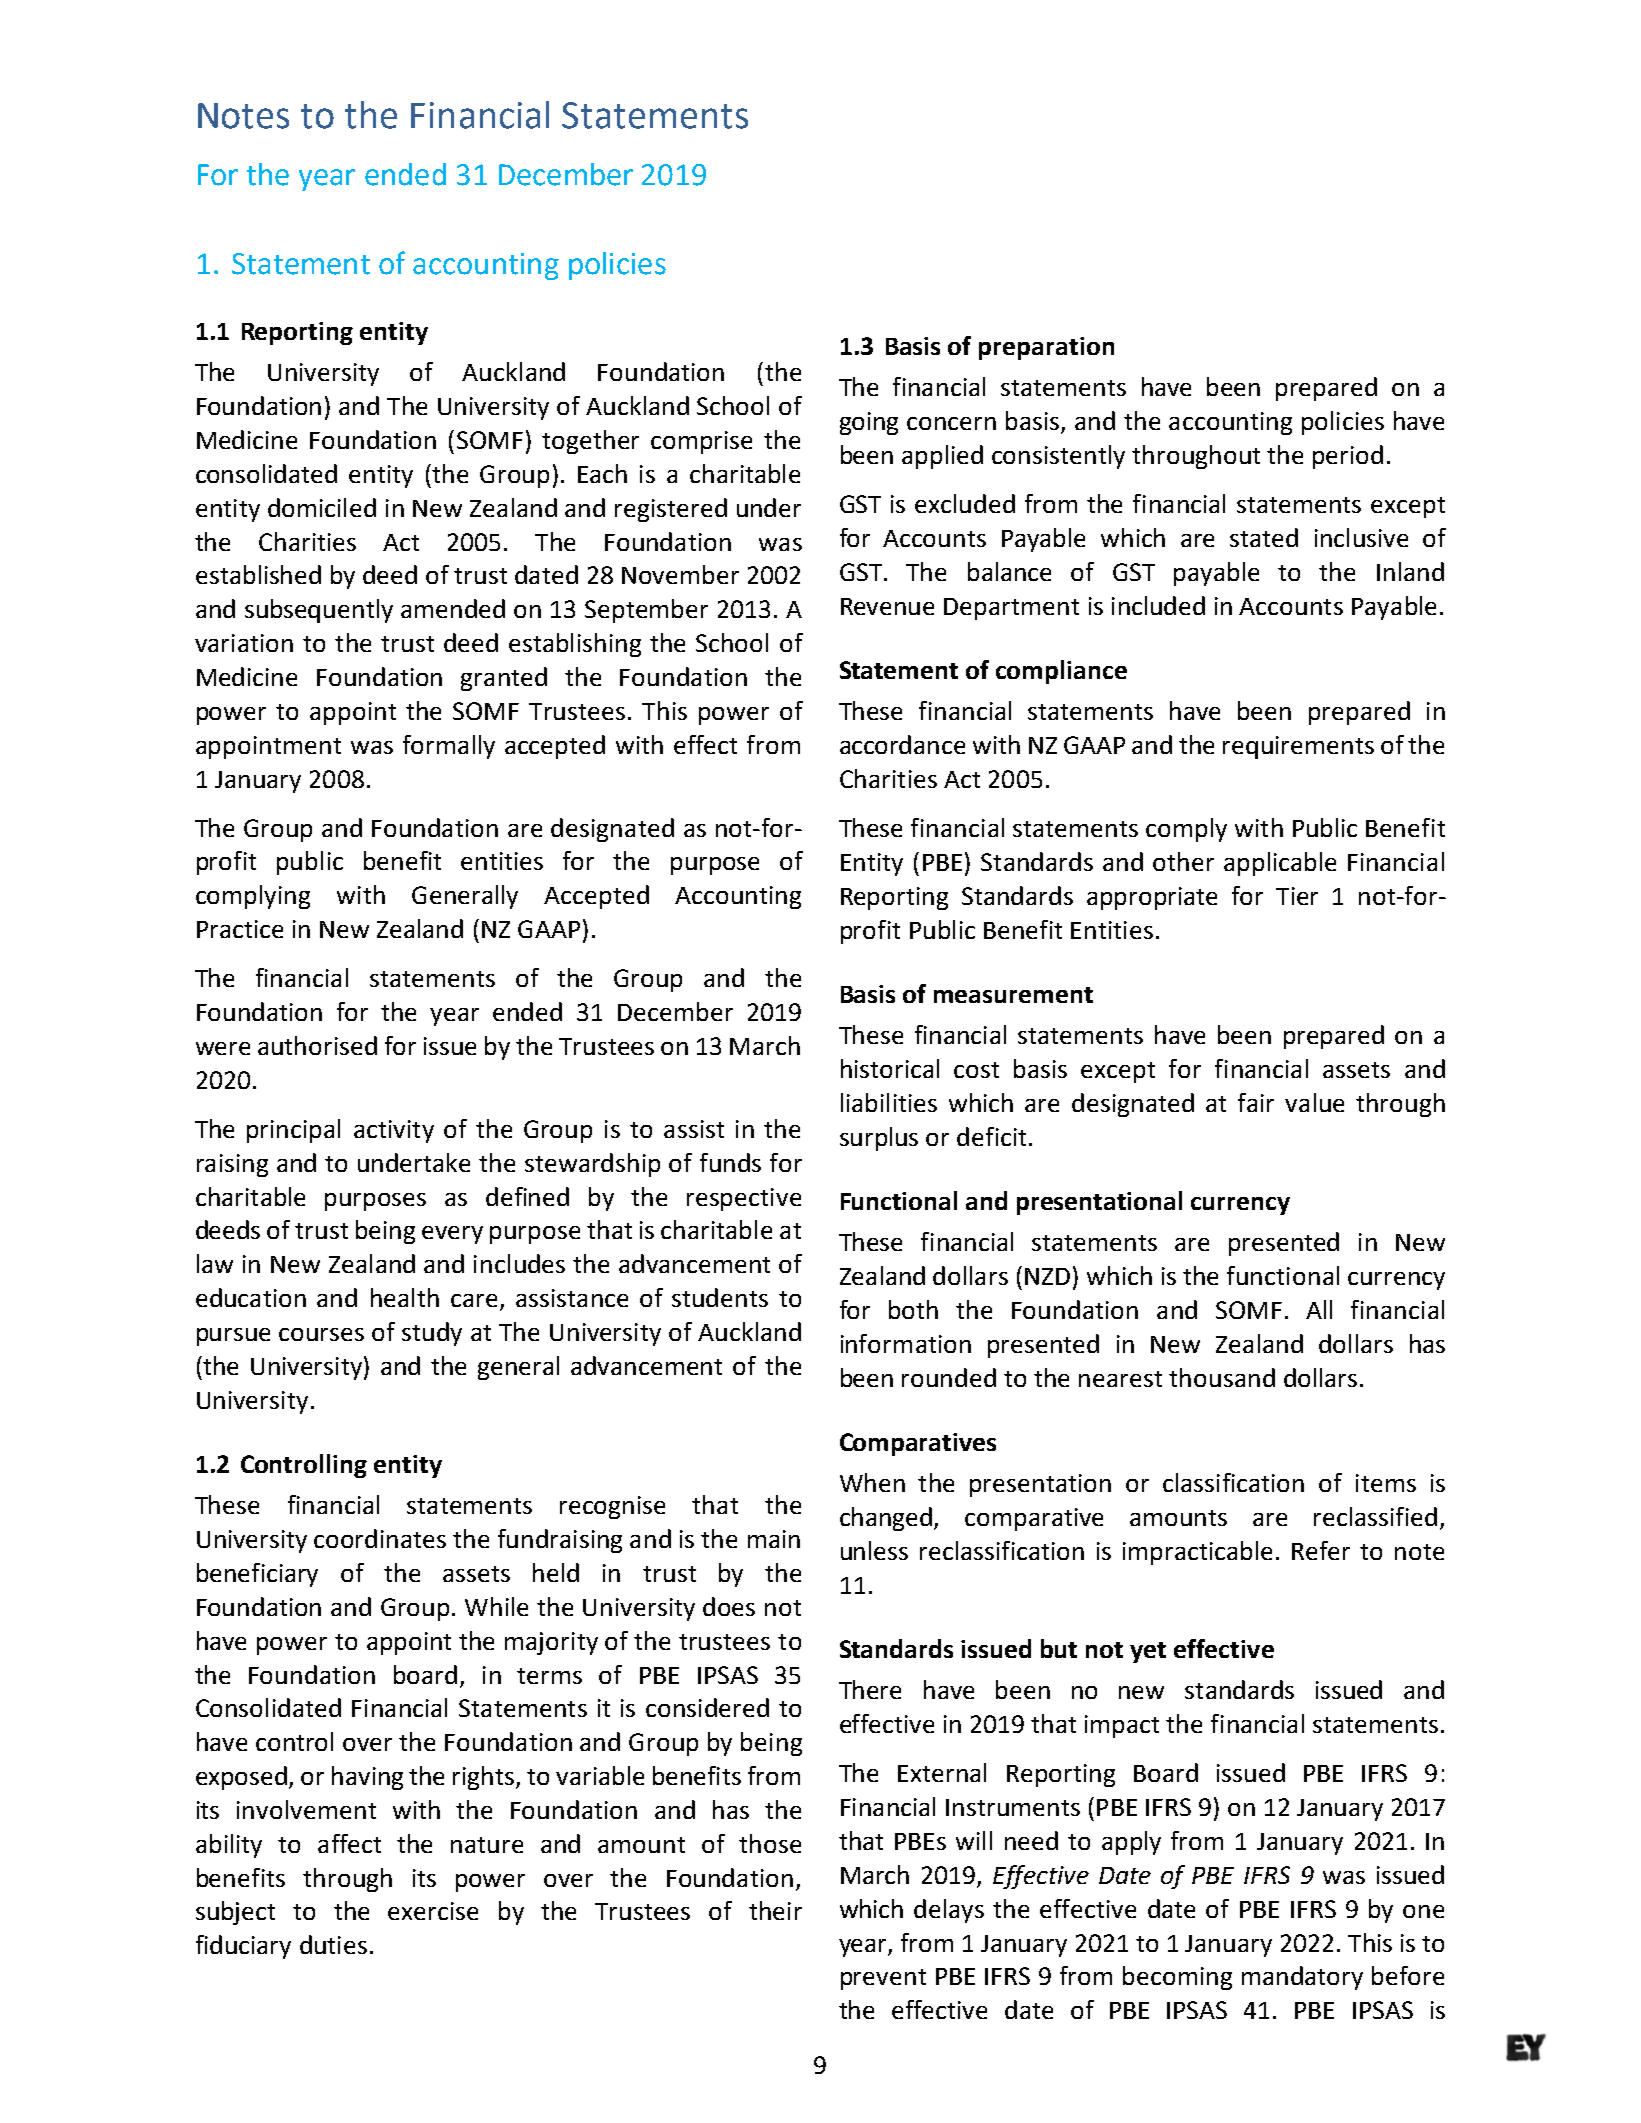 This screenshot has height=2123, width=1641. Describe the element at coordinates (333, 1944) in the screenshot. I see `duties` at that location.
